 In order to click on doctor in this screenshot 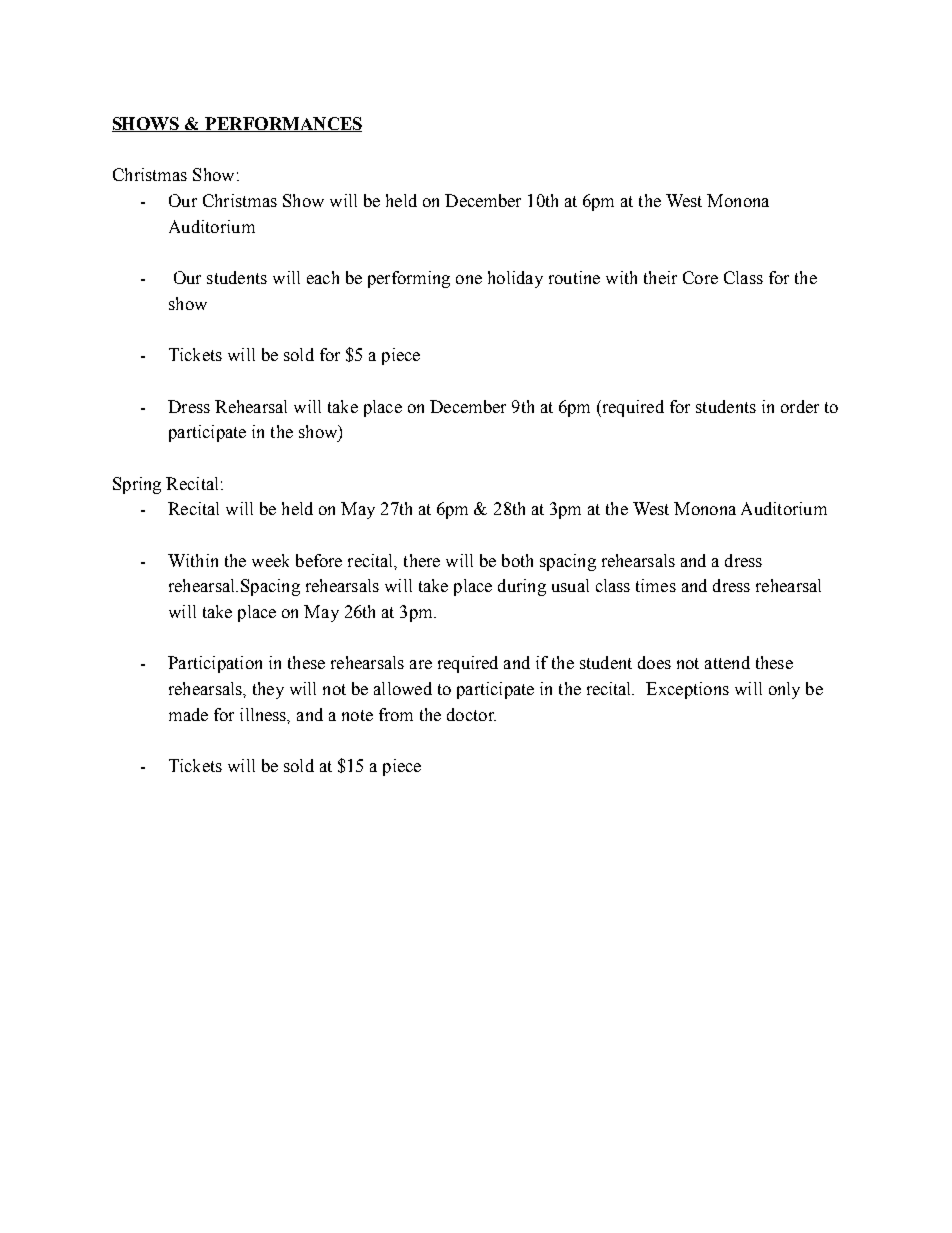, I will do `click(471, 714)`.
